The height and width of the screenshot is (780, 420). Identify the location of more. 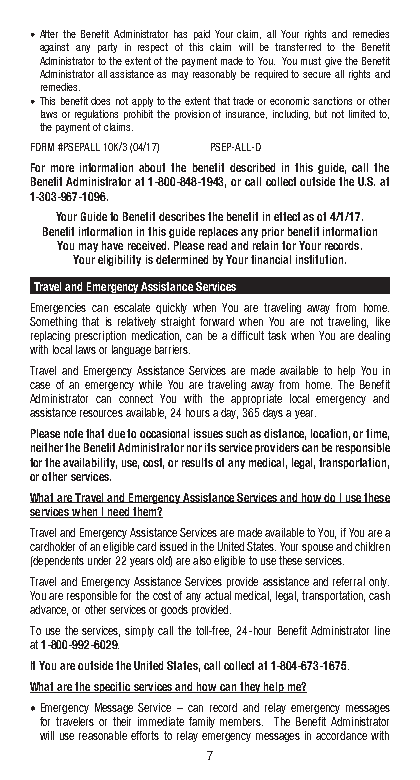
(62, 168).
